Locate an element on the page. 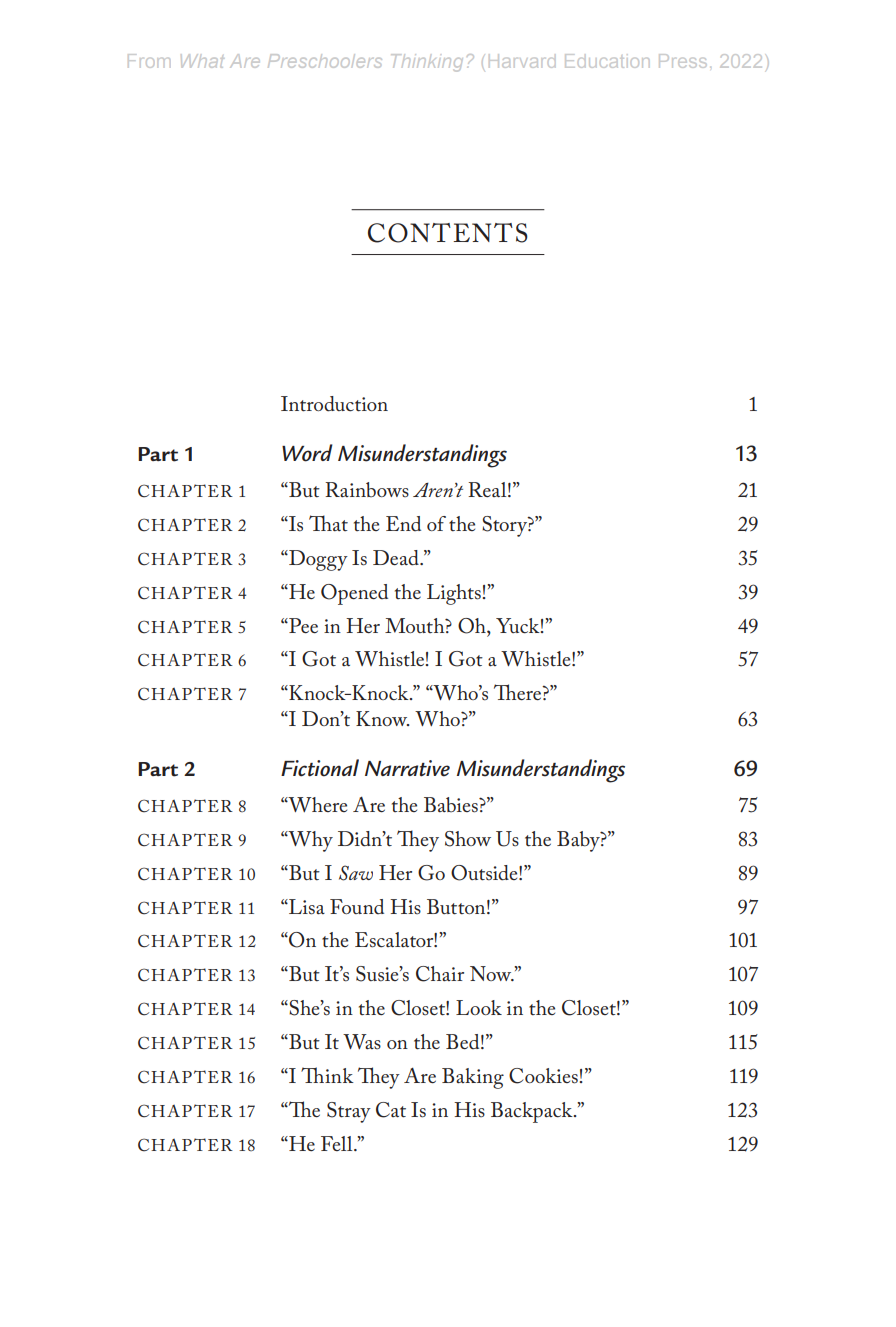 The image size is (896, 1327). Baking is located at coordinates (473, 1078).
